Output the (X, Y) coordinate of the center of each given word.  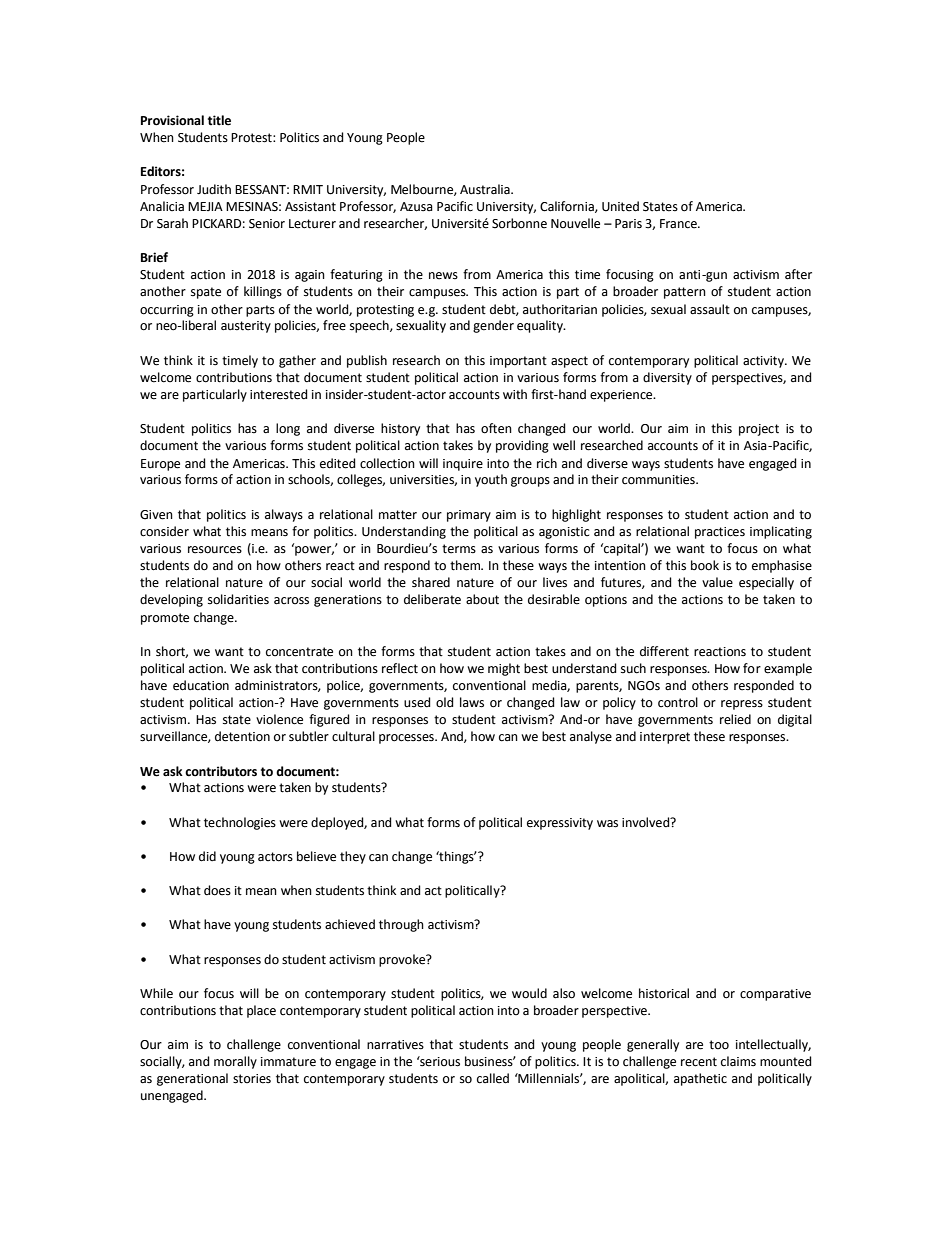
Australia (486, 189)
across (291, 601)
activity (764, 362)
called (493, 1078)
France (679, 224)
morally (235, 1062)
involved (647, 822)
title (219, 120)
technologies (240, 823)
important (518, 362)
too (719, 1045)
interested (279, 394)
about (482, 599)
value (717, 582)
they (353, 857)
